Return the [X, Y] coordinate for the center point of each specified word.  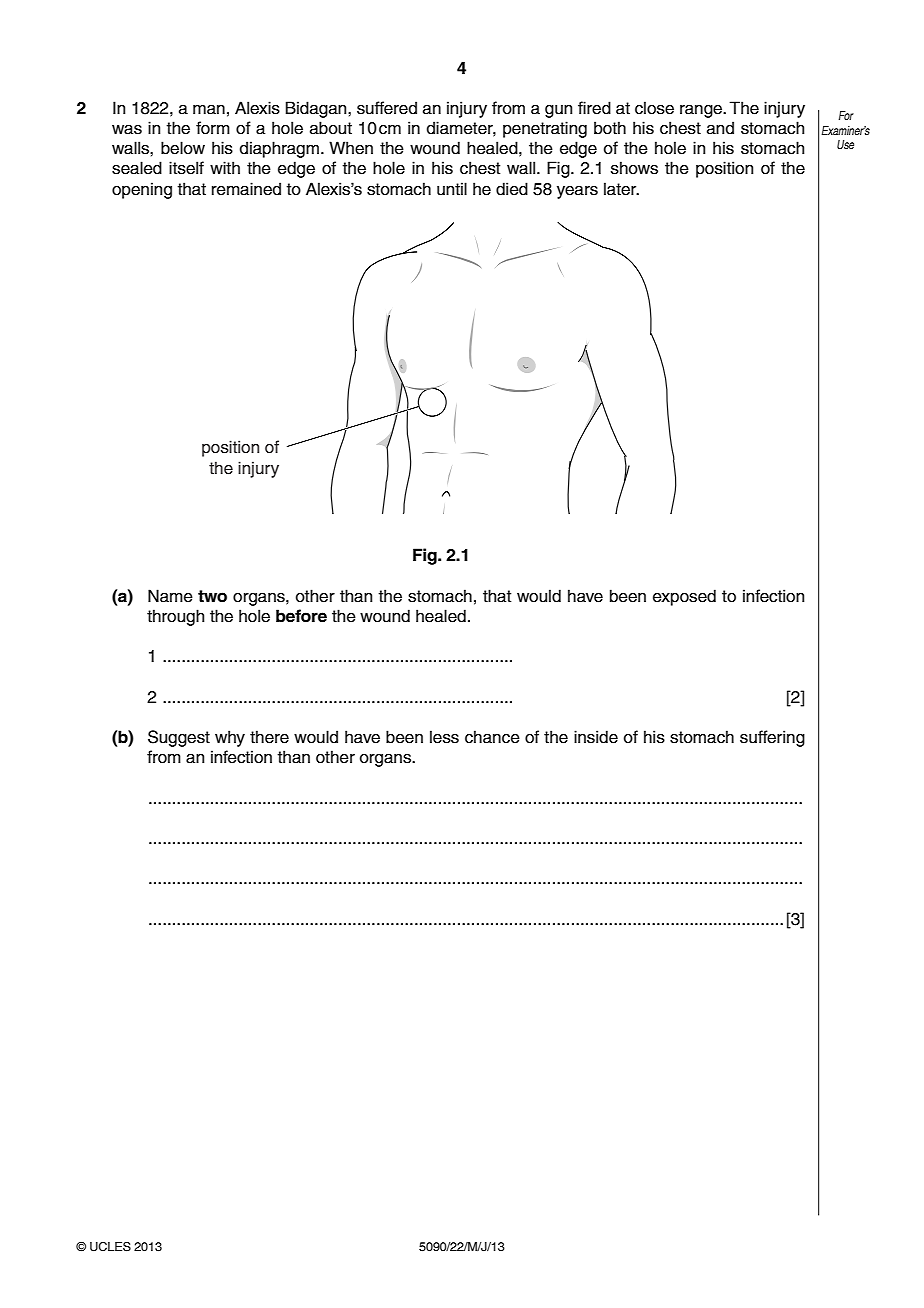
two [212, 596]
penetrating [545, 129]
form [213, 128]
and [720, 128]
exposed [684, 597]
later [621, 189]
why [230, 738]
